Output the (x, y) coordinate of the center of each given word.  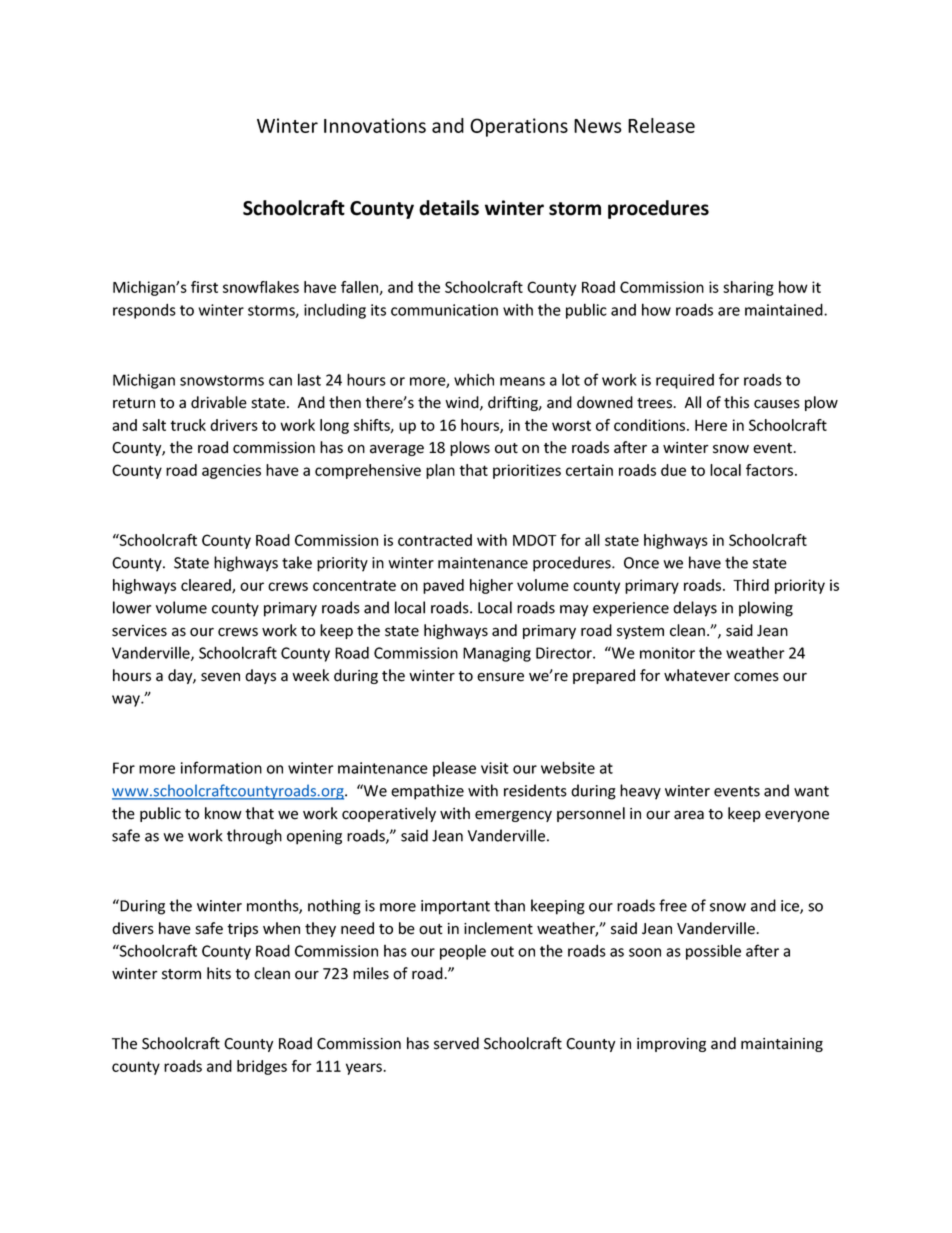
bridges (262, 1067)
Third (751, 585)
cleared (207, 586)
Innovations (375, 125)
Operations (519, 127)
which (474, 379)
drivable (219, 402)
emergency (513, 816)
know (223, 813)
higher (491, 586)
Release (661, 125)
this (736, 402)
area (689, 815)
